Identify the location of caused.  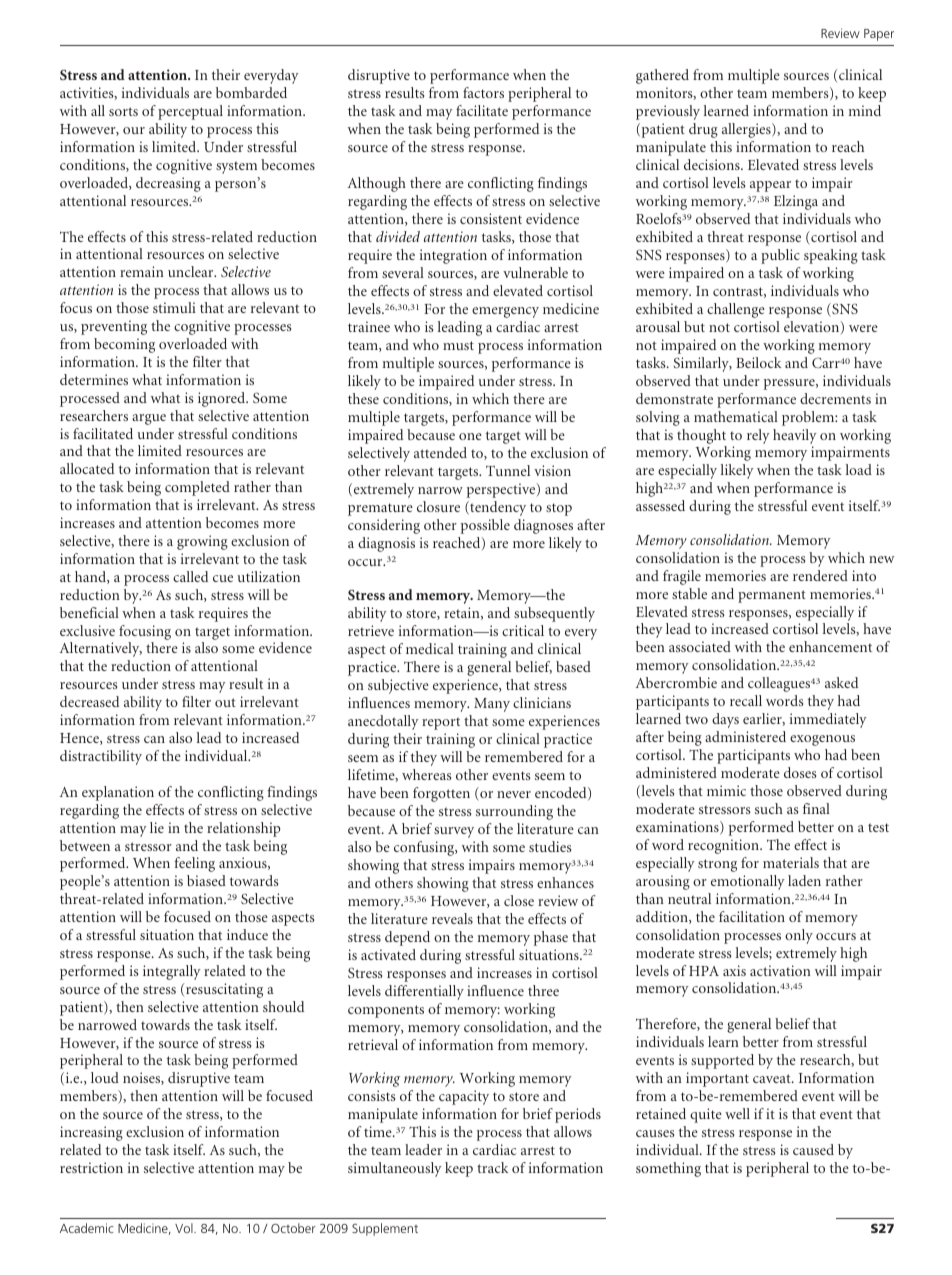
(813, 1149).
